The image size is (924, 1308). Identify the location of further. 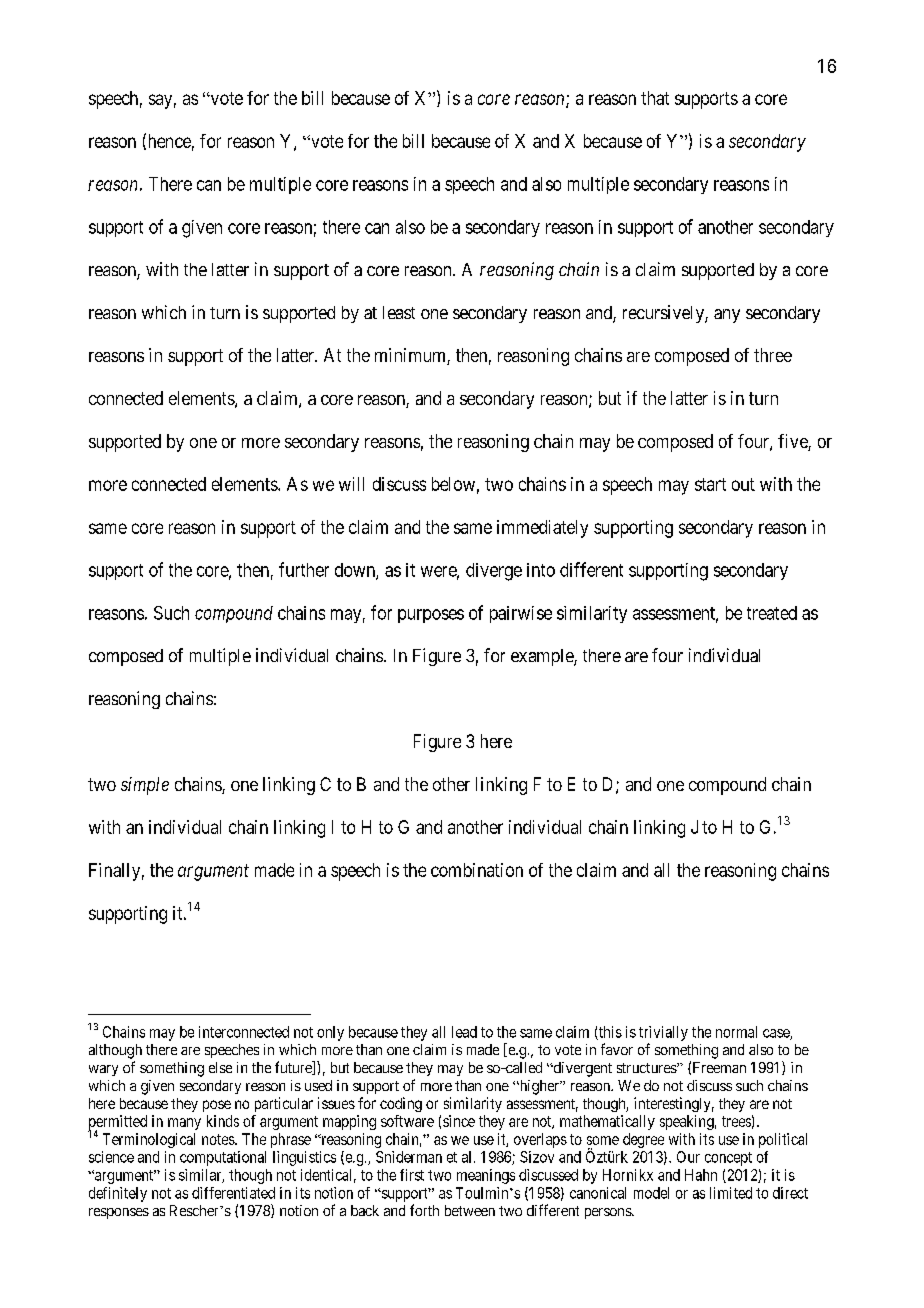
(304, 569).
